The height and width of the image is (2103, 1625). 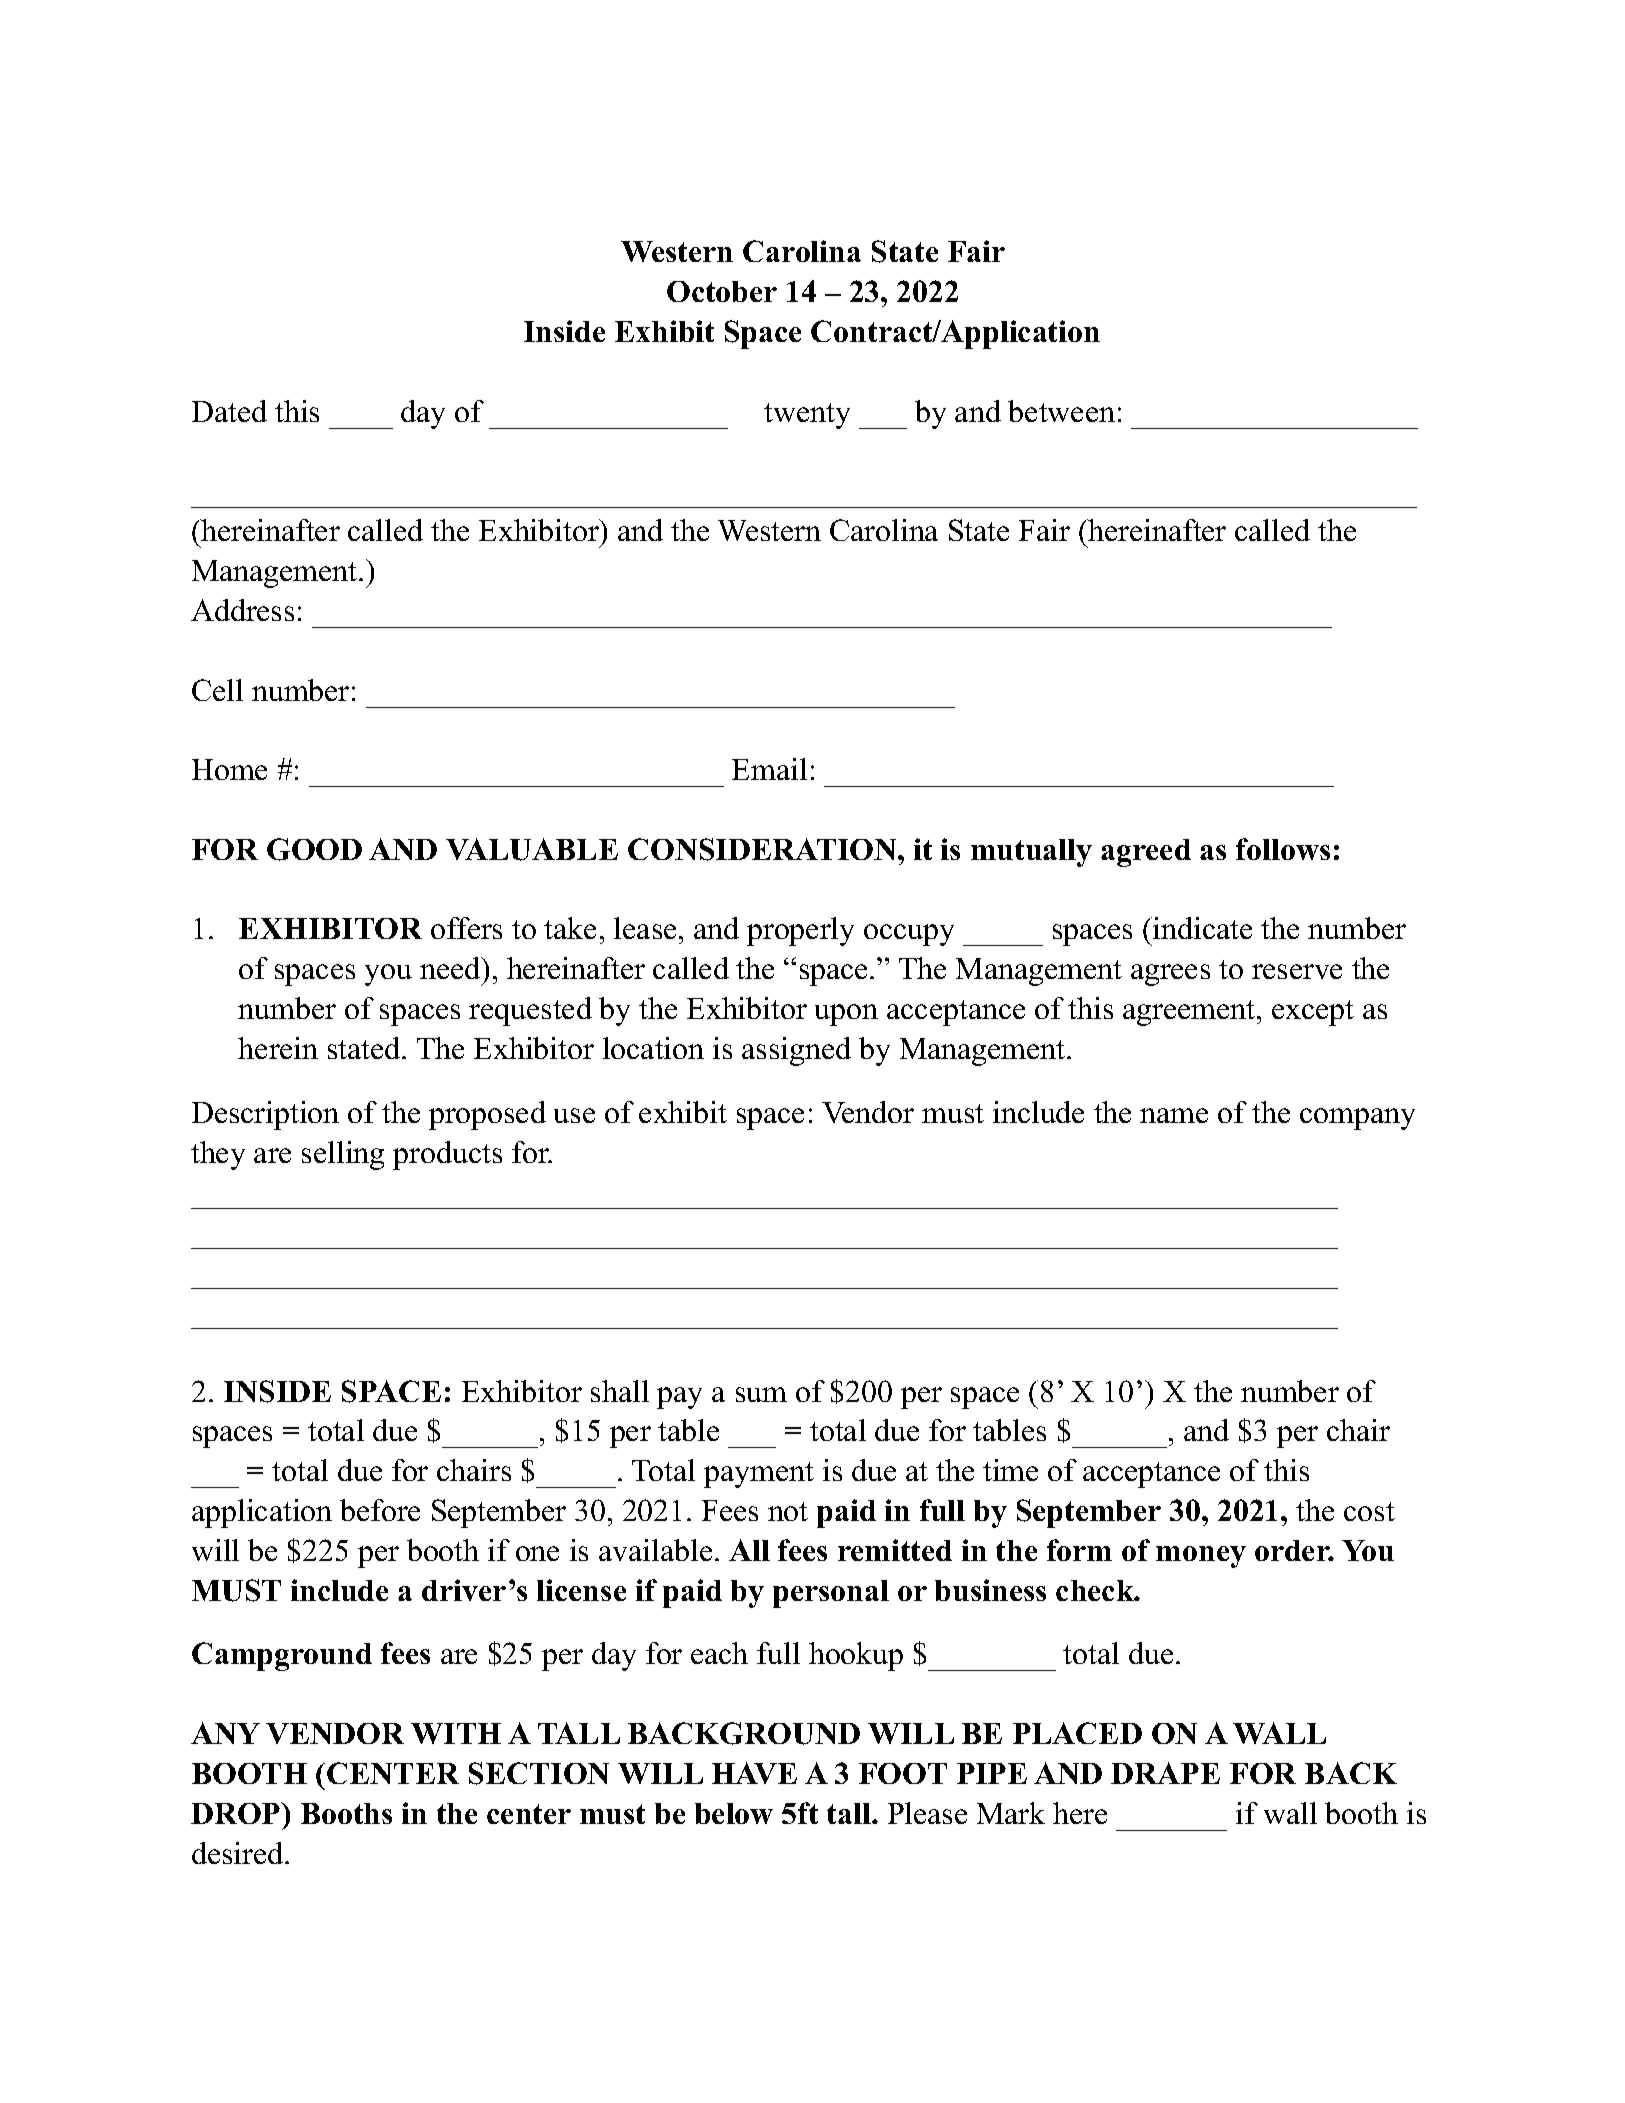 I want to click on DRAPE, so click(x=1165, y=1773).
